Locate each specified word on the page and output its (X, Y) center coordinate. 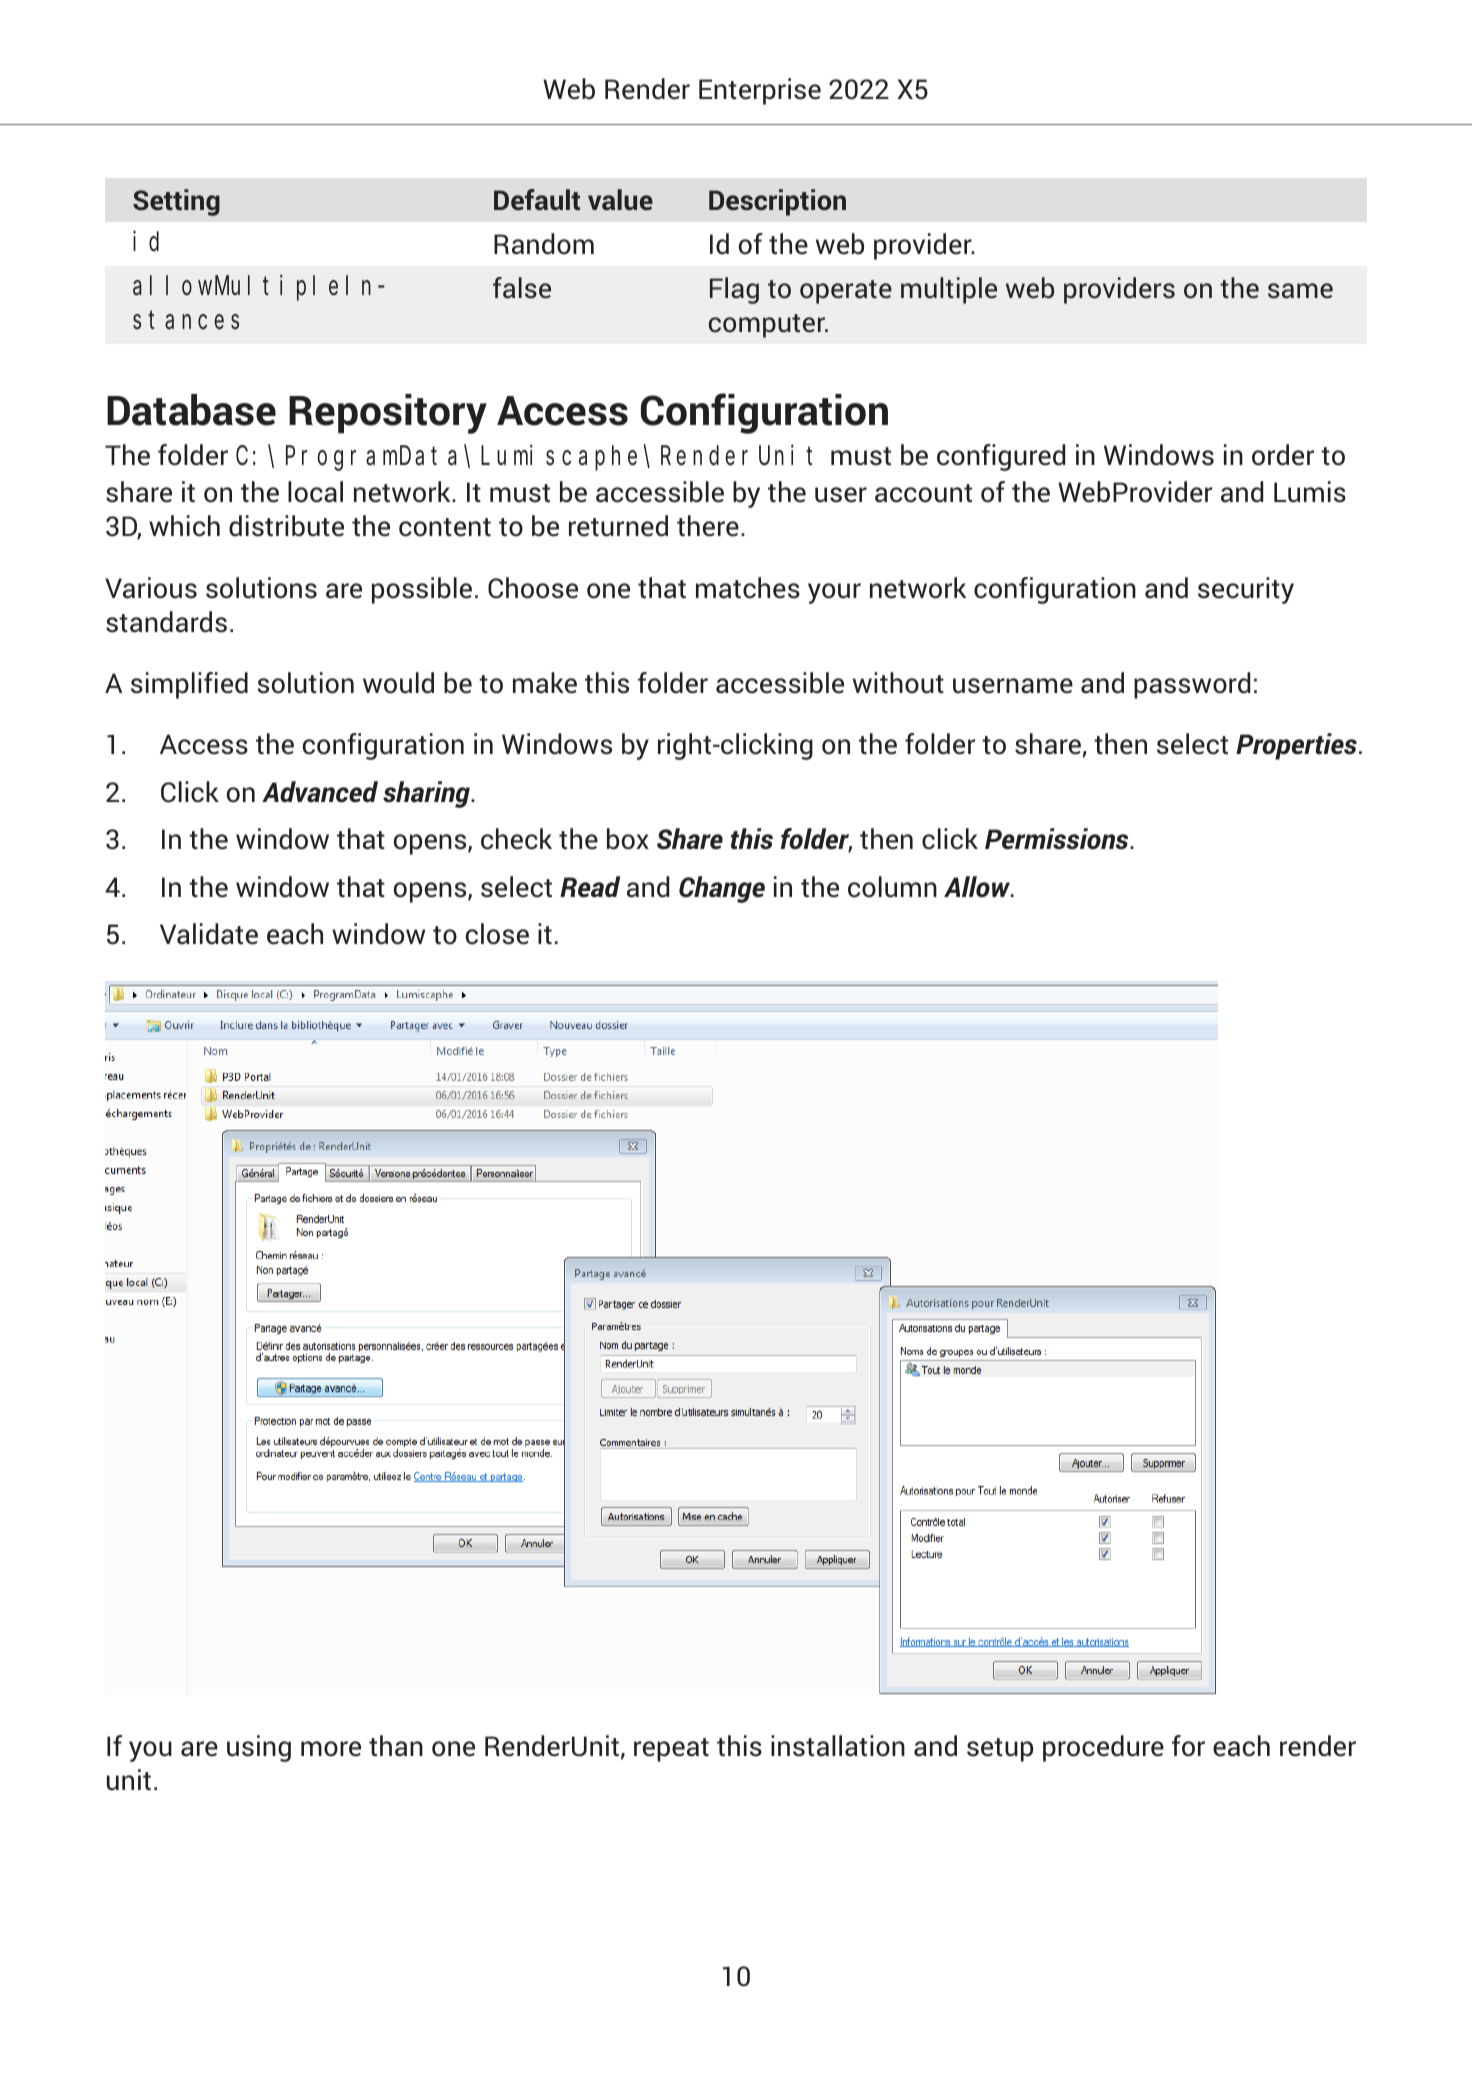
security (1246, 590)
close (497, 934)
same (1300, 291)
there (708, 526)
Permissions (1058, 839)
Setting (176, 202)
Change (722, 889)
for (1188, 1746)
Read (590, 887)
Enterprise (760, 91)
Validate (209, 934)
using (259, 1748)
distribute (286, 526)
